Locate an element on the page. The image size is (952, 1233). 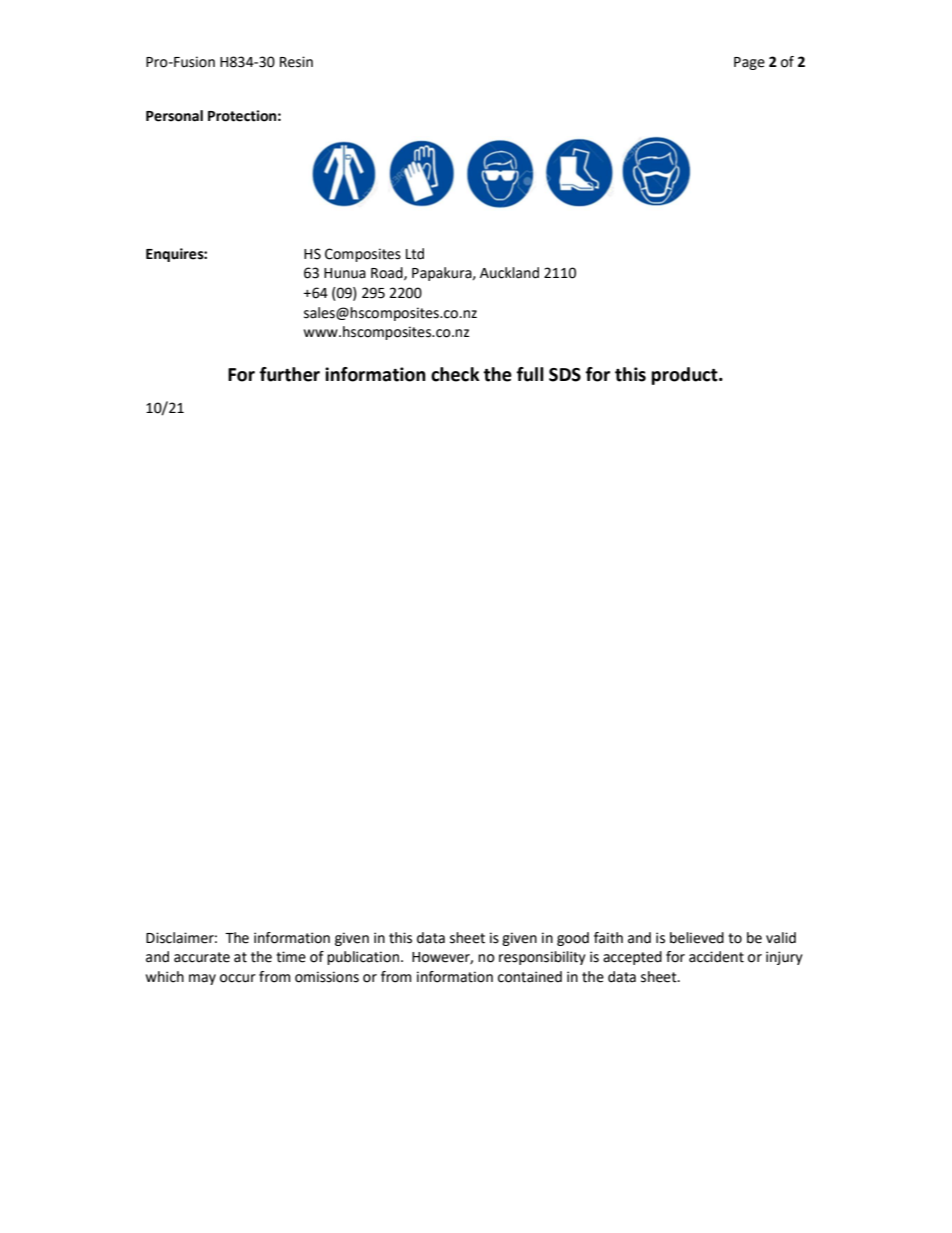
SDS is located at coordinates (565, 375).
